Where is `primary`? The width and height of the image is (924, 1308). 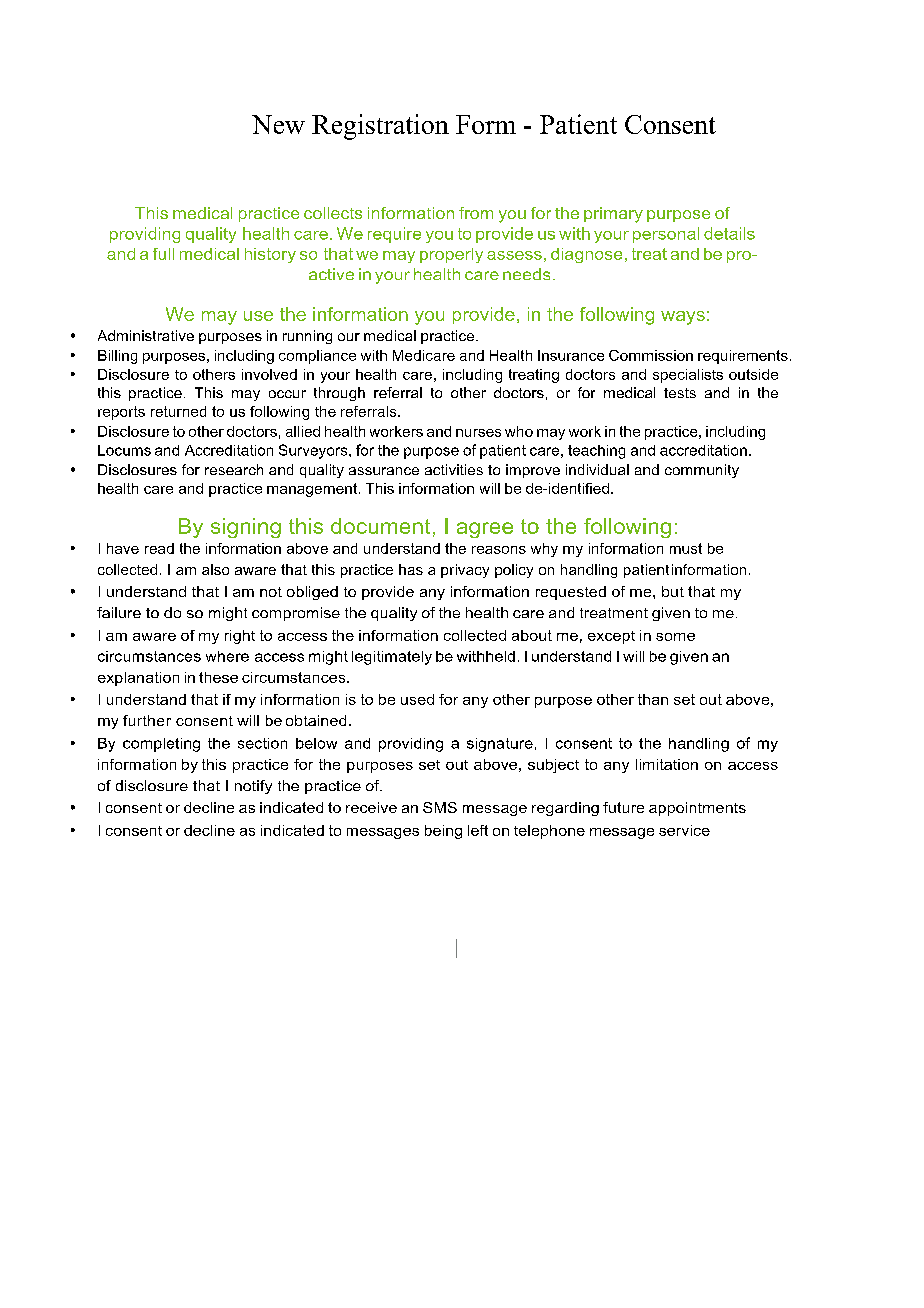 primary is located at coordinates (613, 215).
